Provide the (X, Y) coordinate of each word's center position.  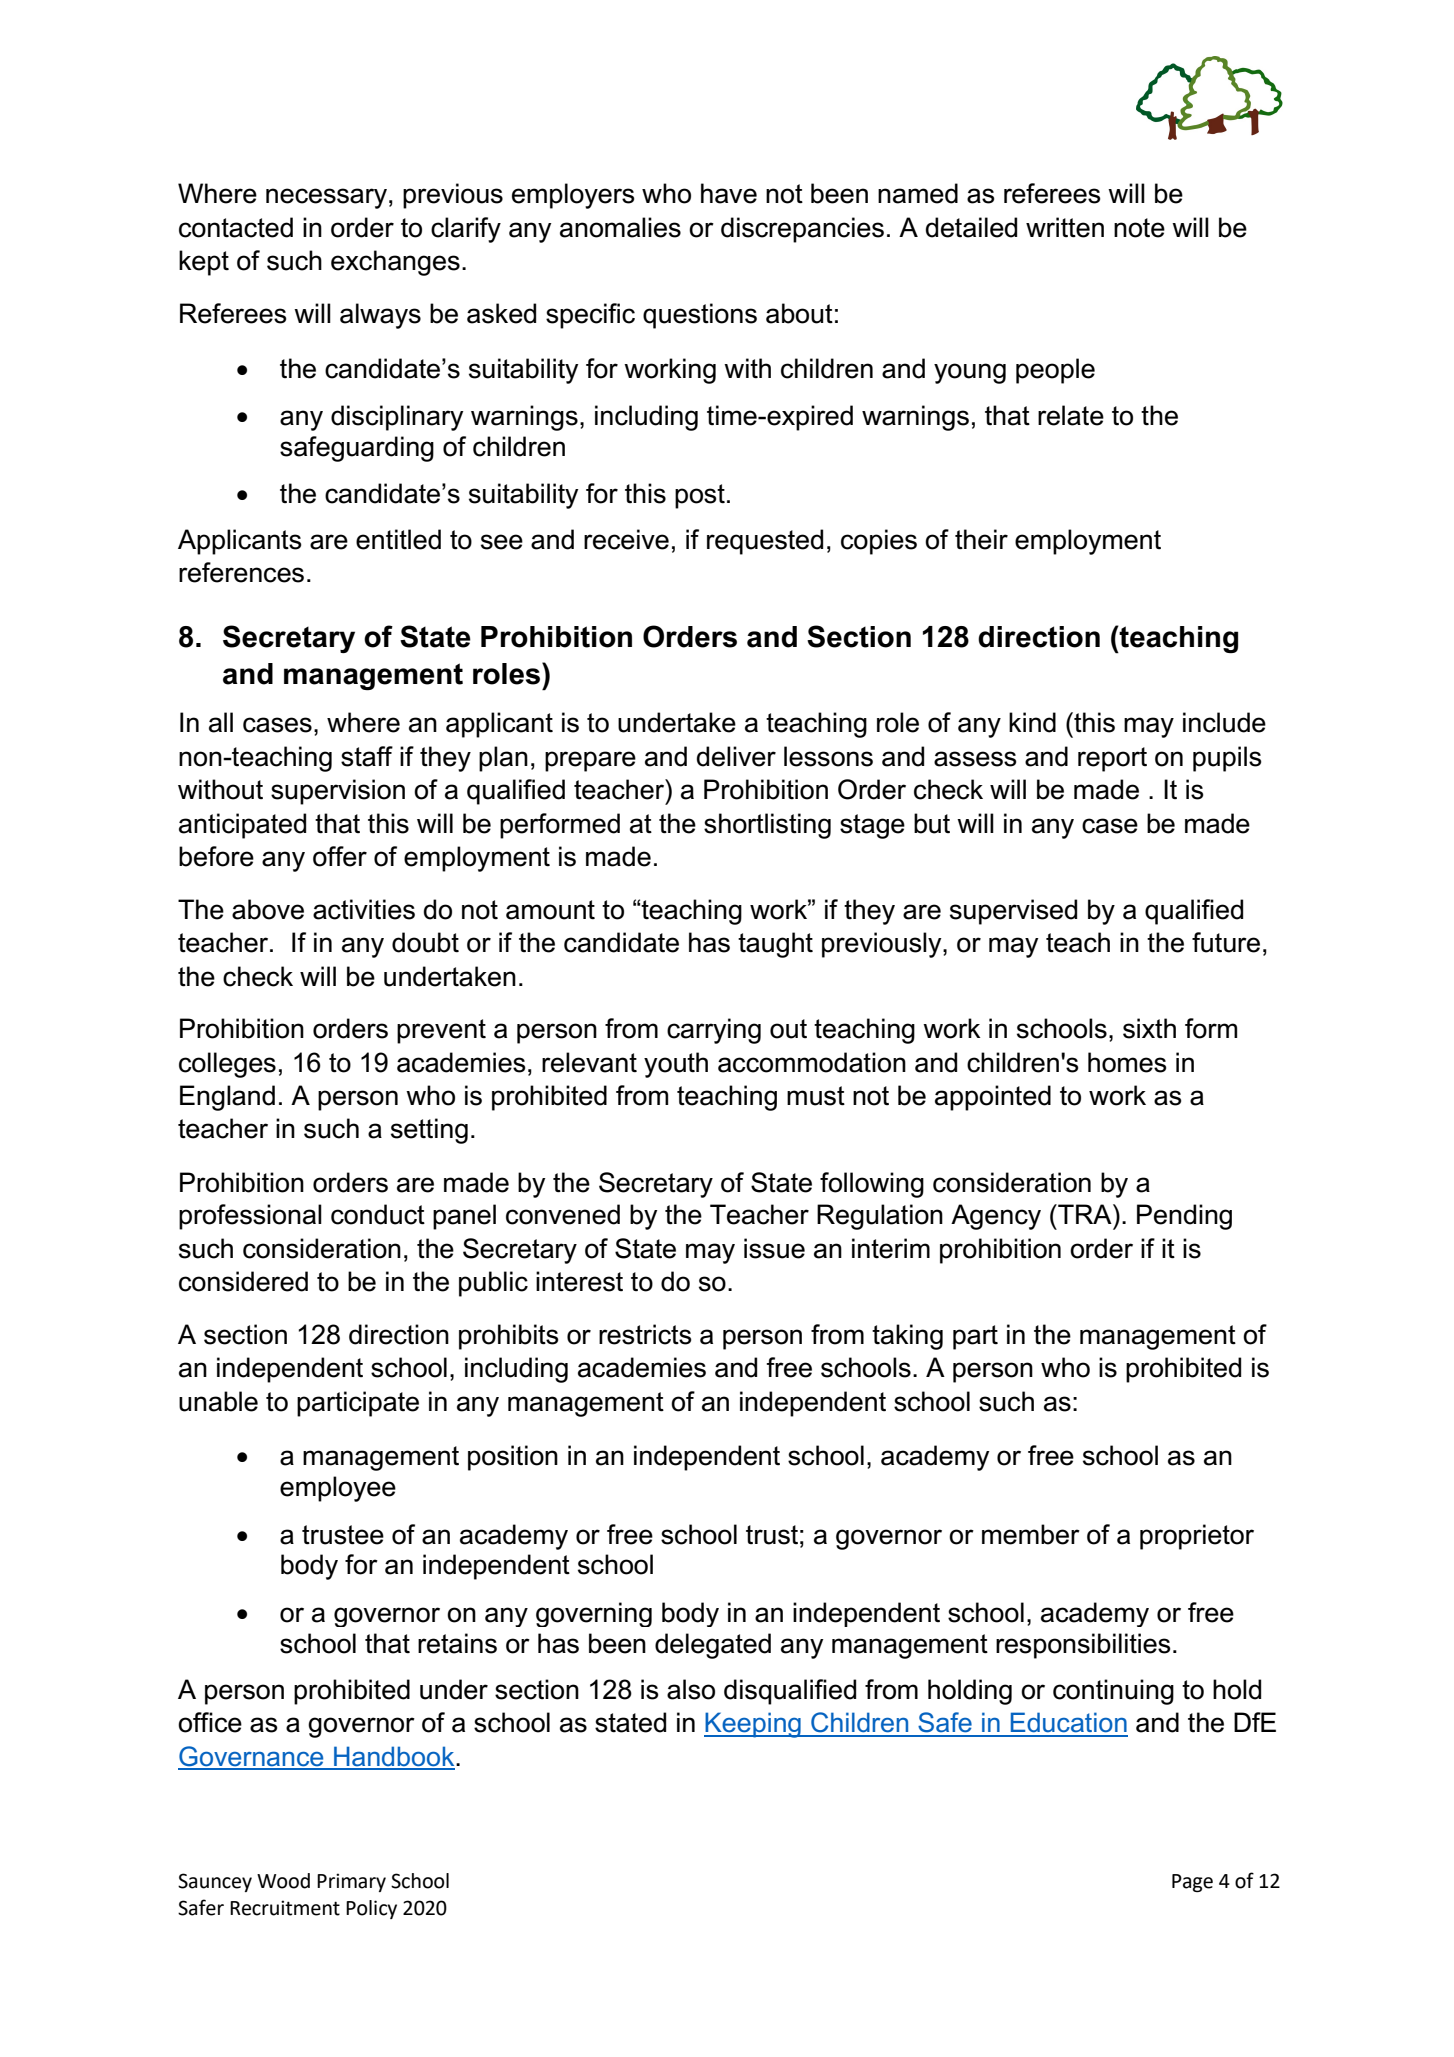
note (1139, 228)
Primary (351, 1882)
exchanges (395, 263)
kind (1032, 722)
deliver (736, 756)
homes (1127, 1062)
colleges (227, 1065)
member (1031, 1534)
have (729, 193)
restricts (645, 1334)
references (241, 572)
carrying (714, 1031)
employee (338, 1489)
